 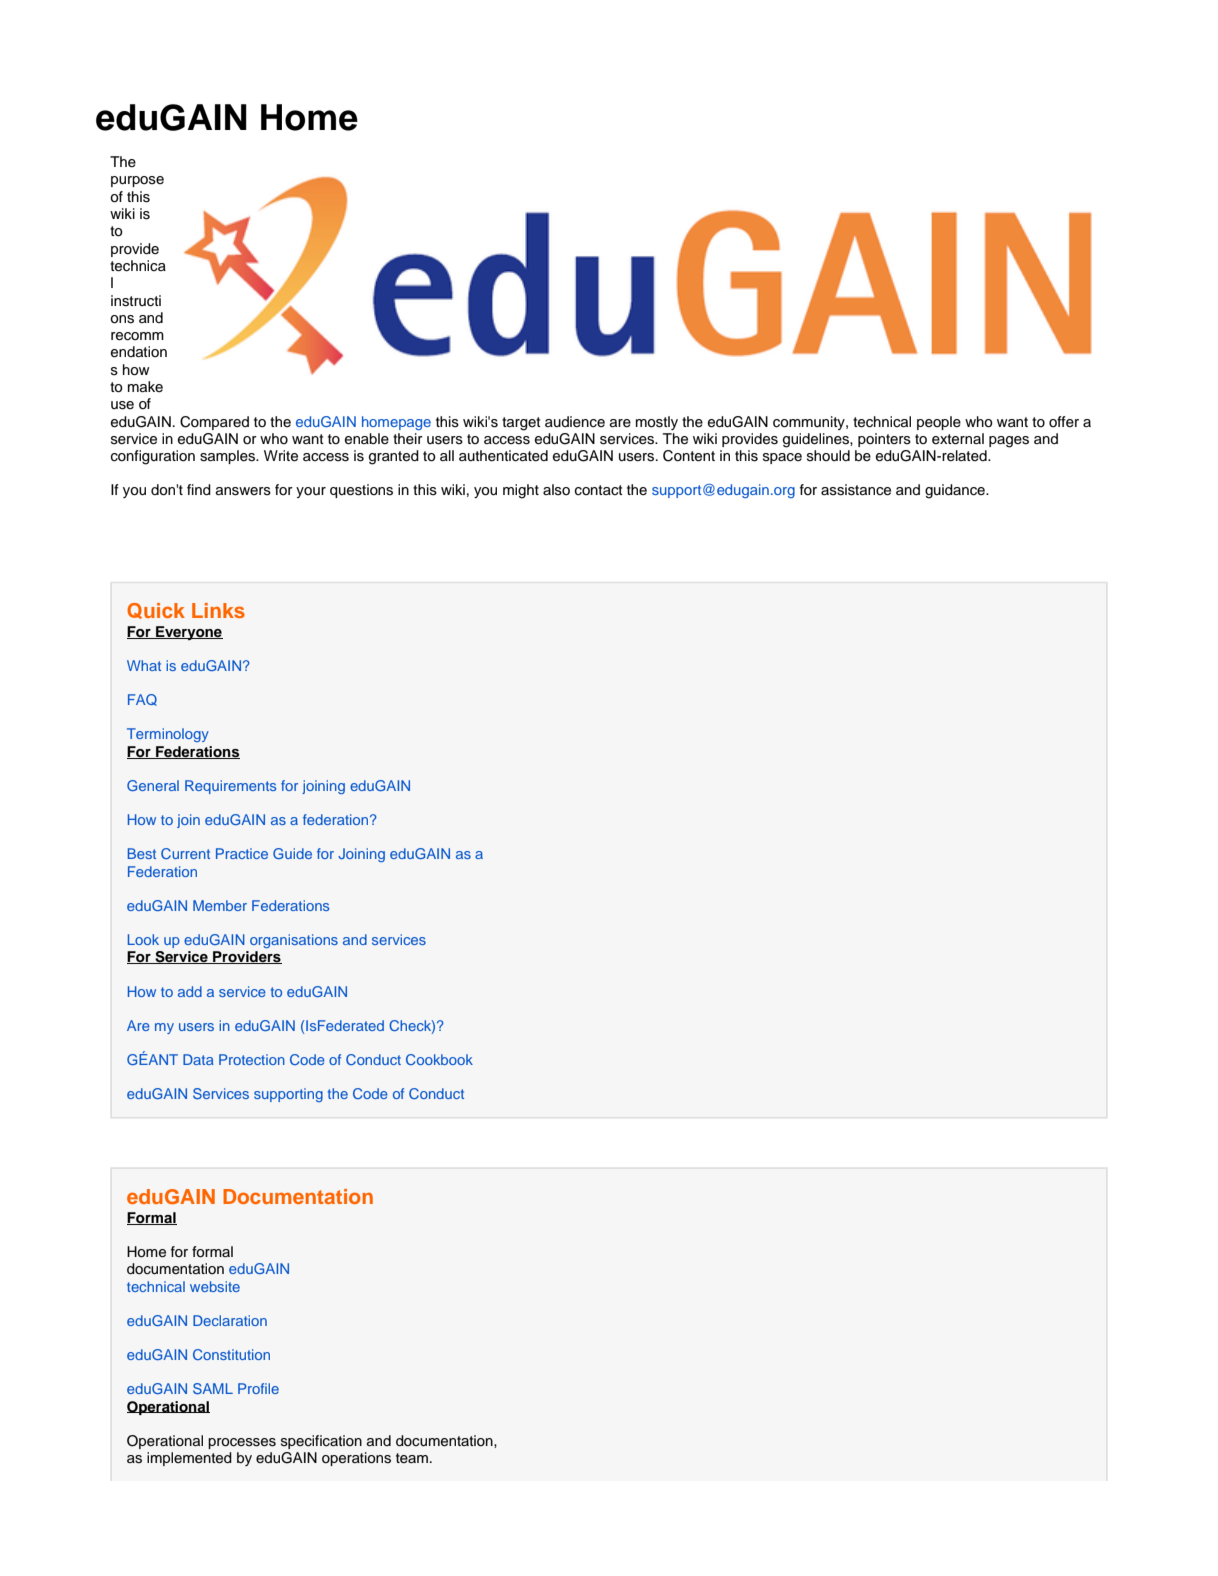 I want to click on Cookbook, so click(x=439, y=1059).
